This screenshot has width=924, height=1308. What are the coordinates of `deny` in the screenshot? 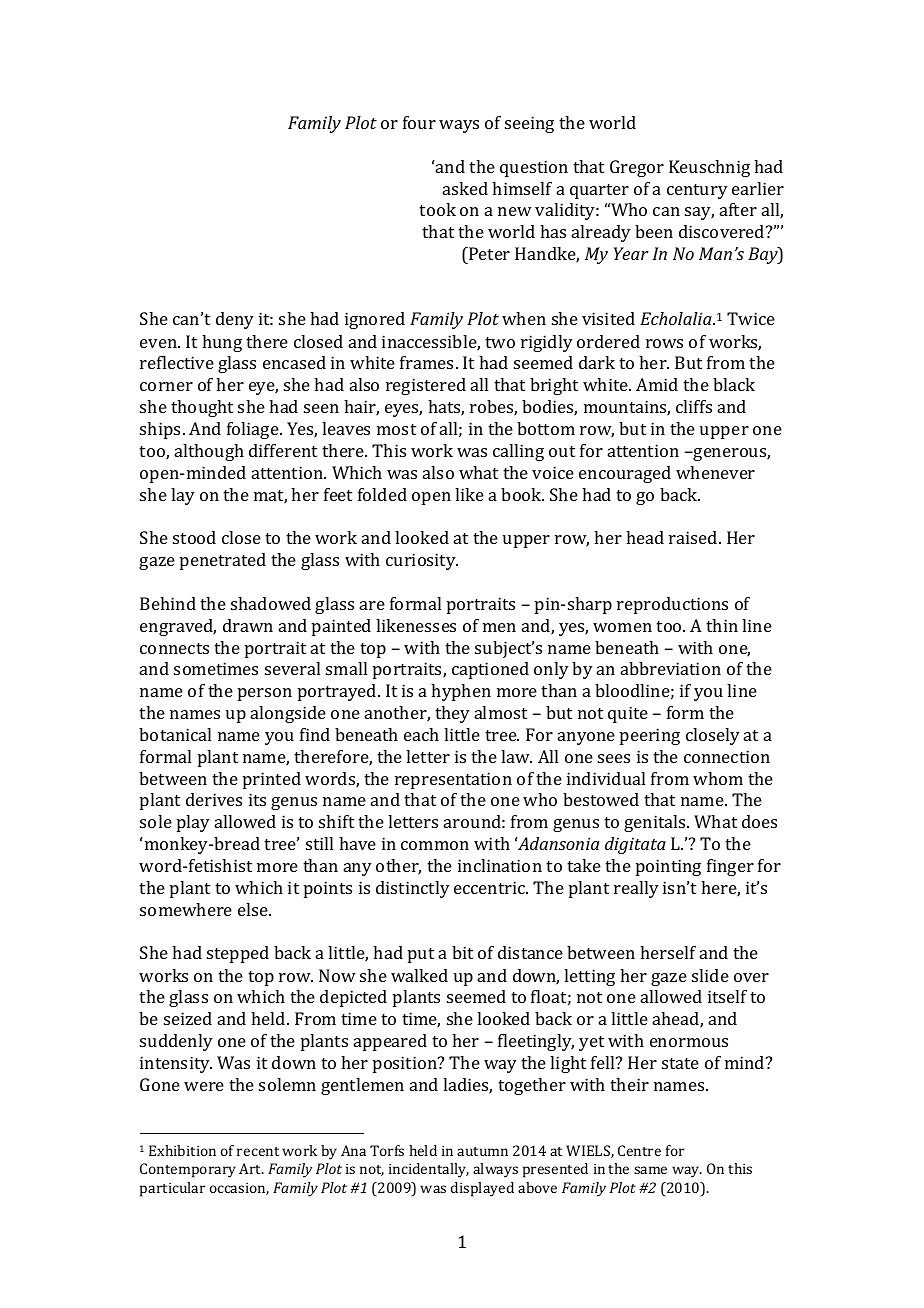 It's located at (235, 320).
